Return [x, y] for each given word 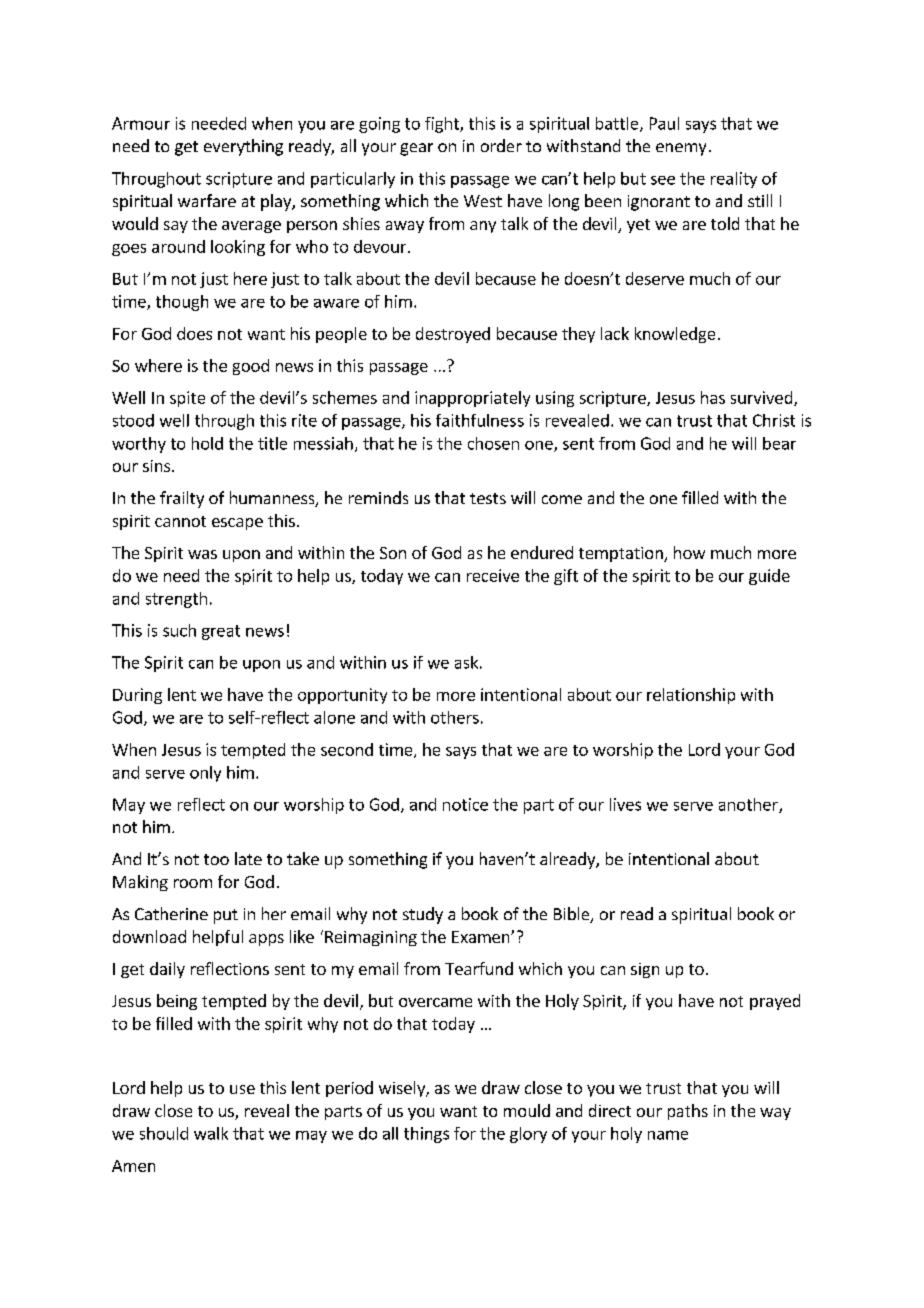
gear [416, 149]
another [749, 805]
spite [187, 399]
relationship [691, 696]
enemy [681, 149]
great [221, 632]
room [193, 883]
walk [211, 1133]
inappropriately [472, 399]
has [713, 397]
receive [493, 575]
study [423, 915]
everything [243, 147]
